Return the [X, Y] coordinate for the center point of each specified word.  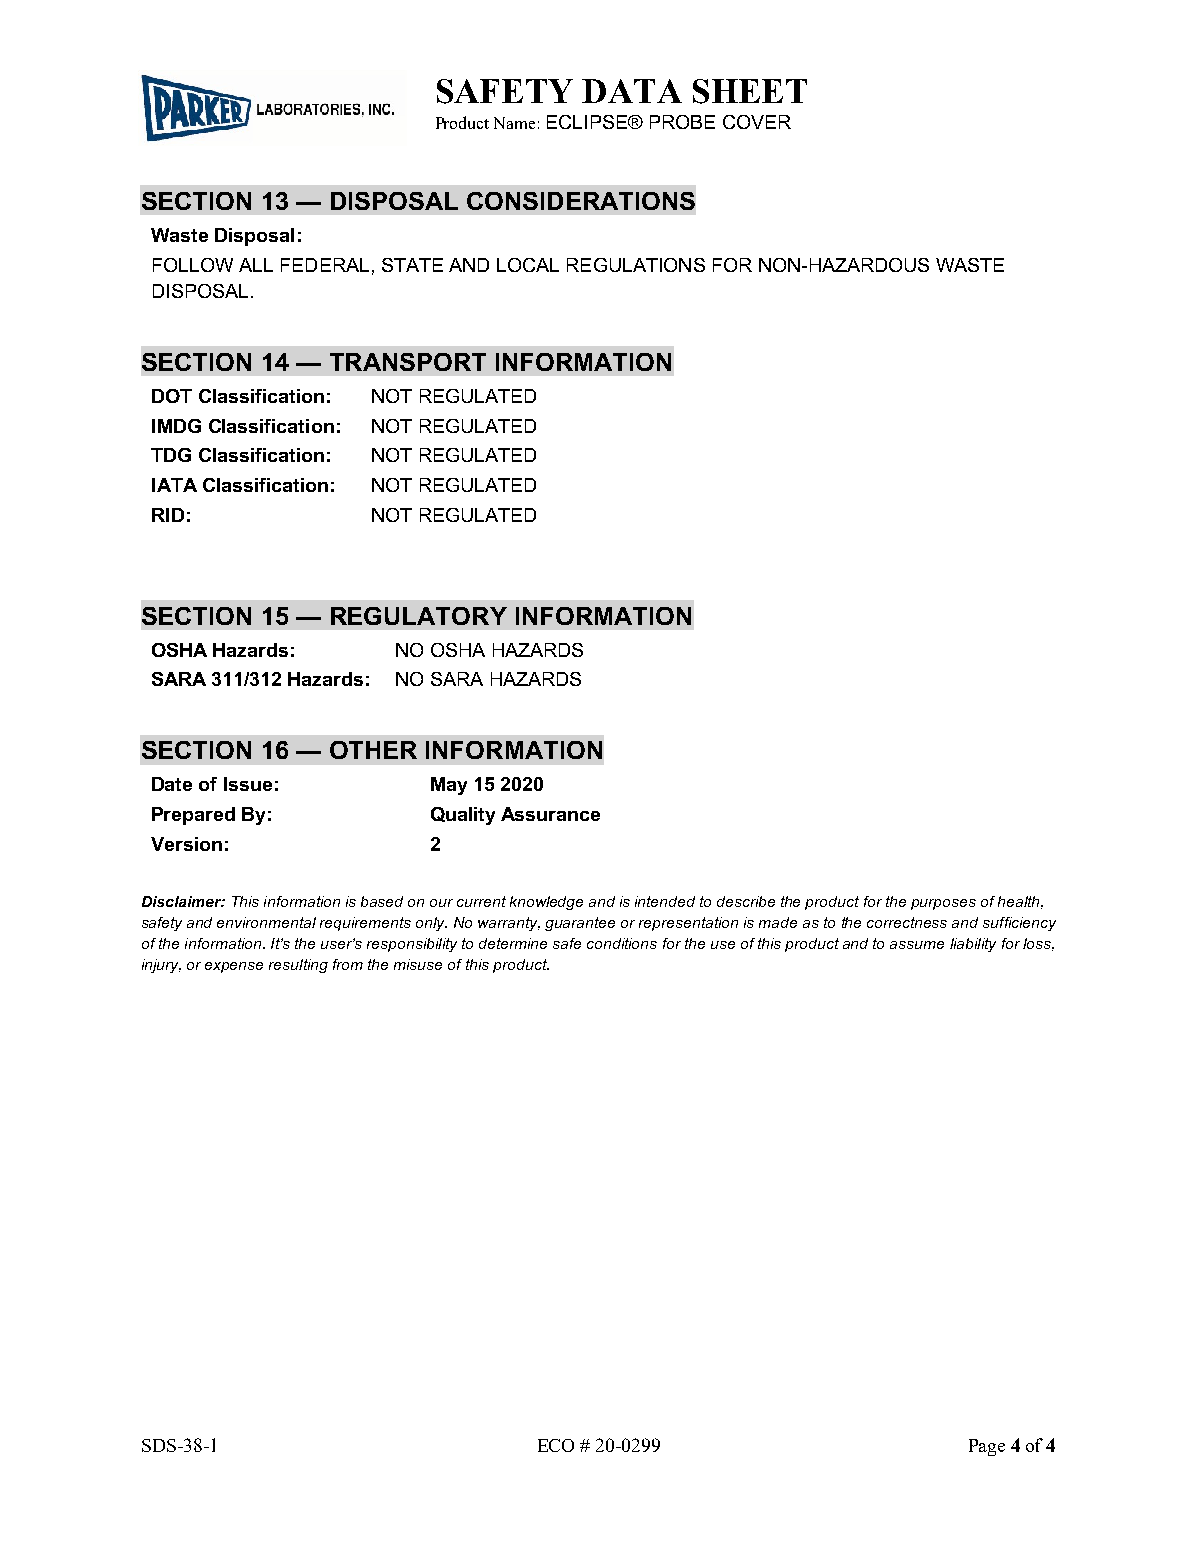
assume [917, 945]
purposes [943, 904]
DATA [632, 91]
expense [234, 967]
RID [168, 515]
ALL [256, 265]
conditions [622, 943]
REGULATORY [419, 616]
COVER [757, 122]
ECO [556, 1445]
